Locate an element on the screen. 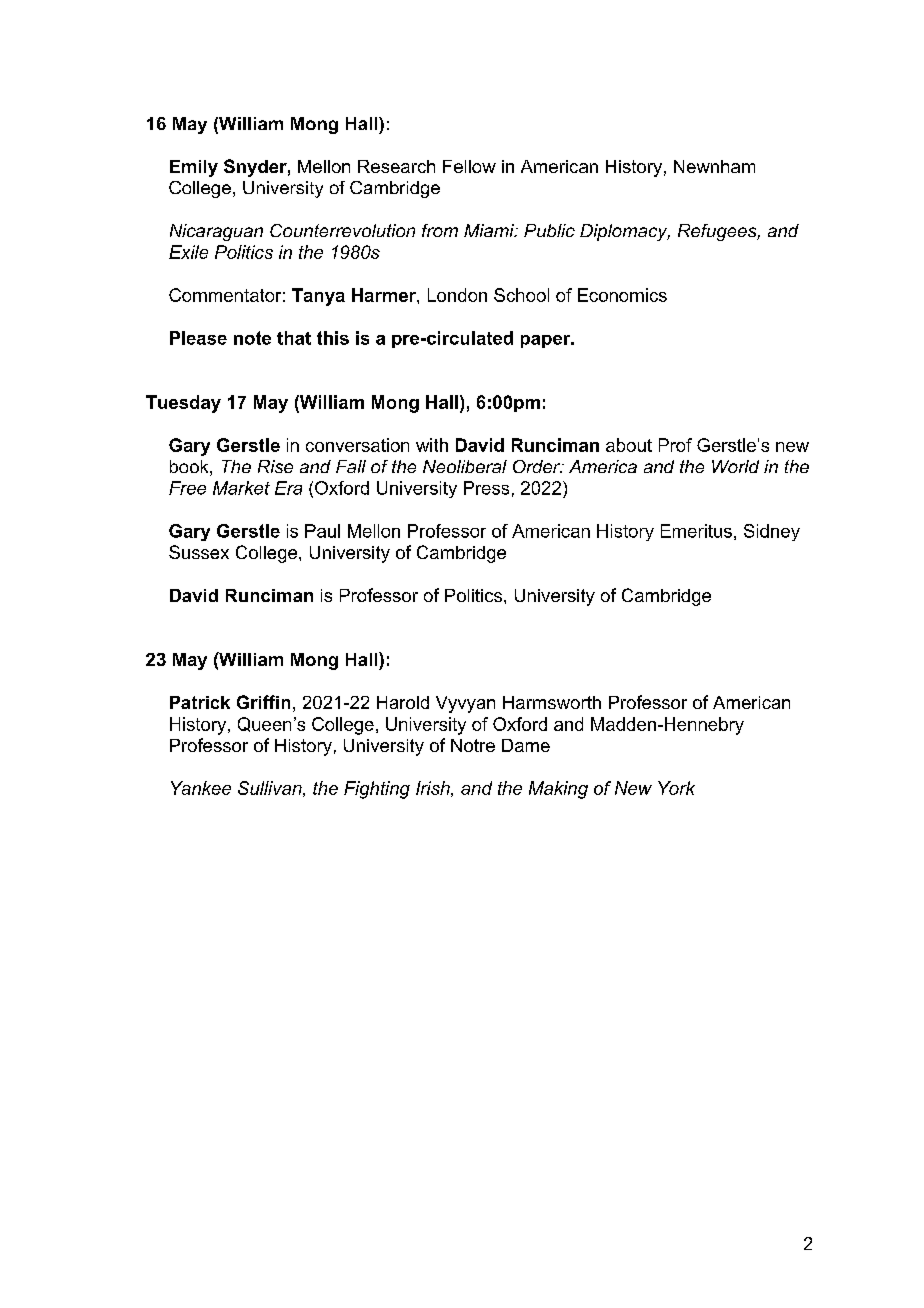  Sidney is located at coordinates (772, 532).
